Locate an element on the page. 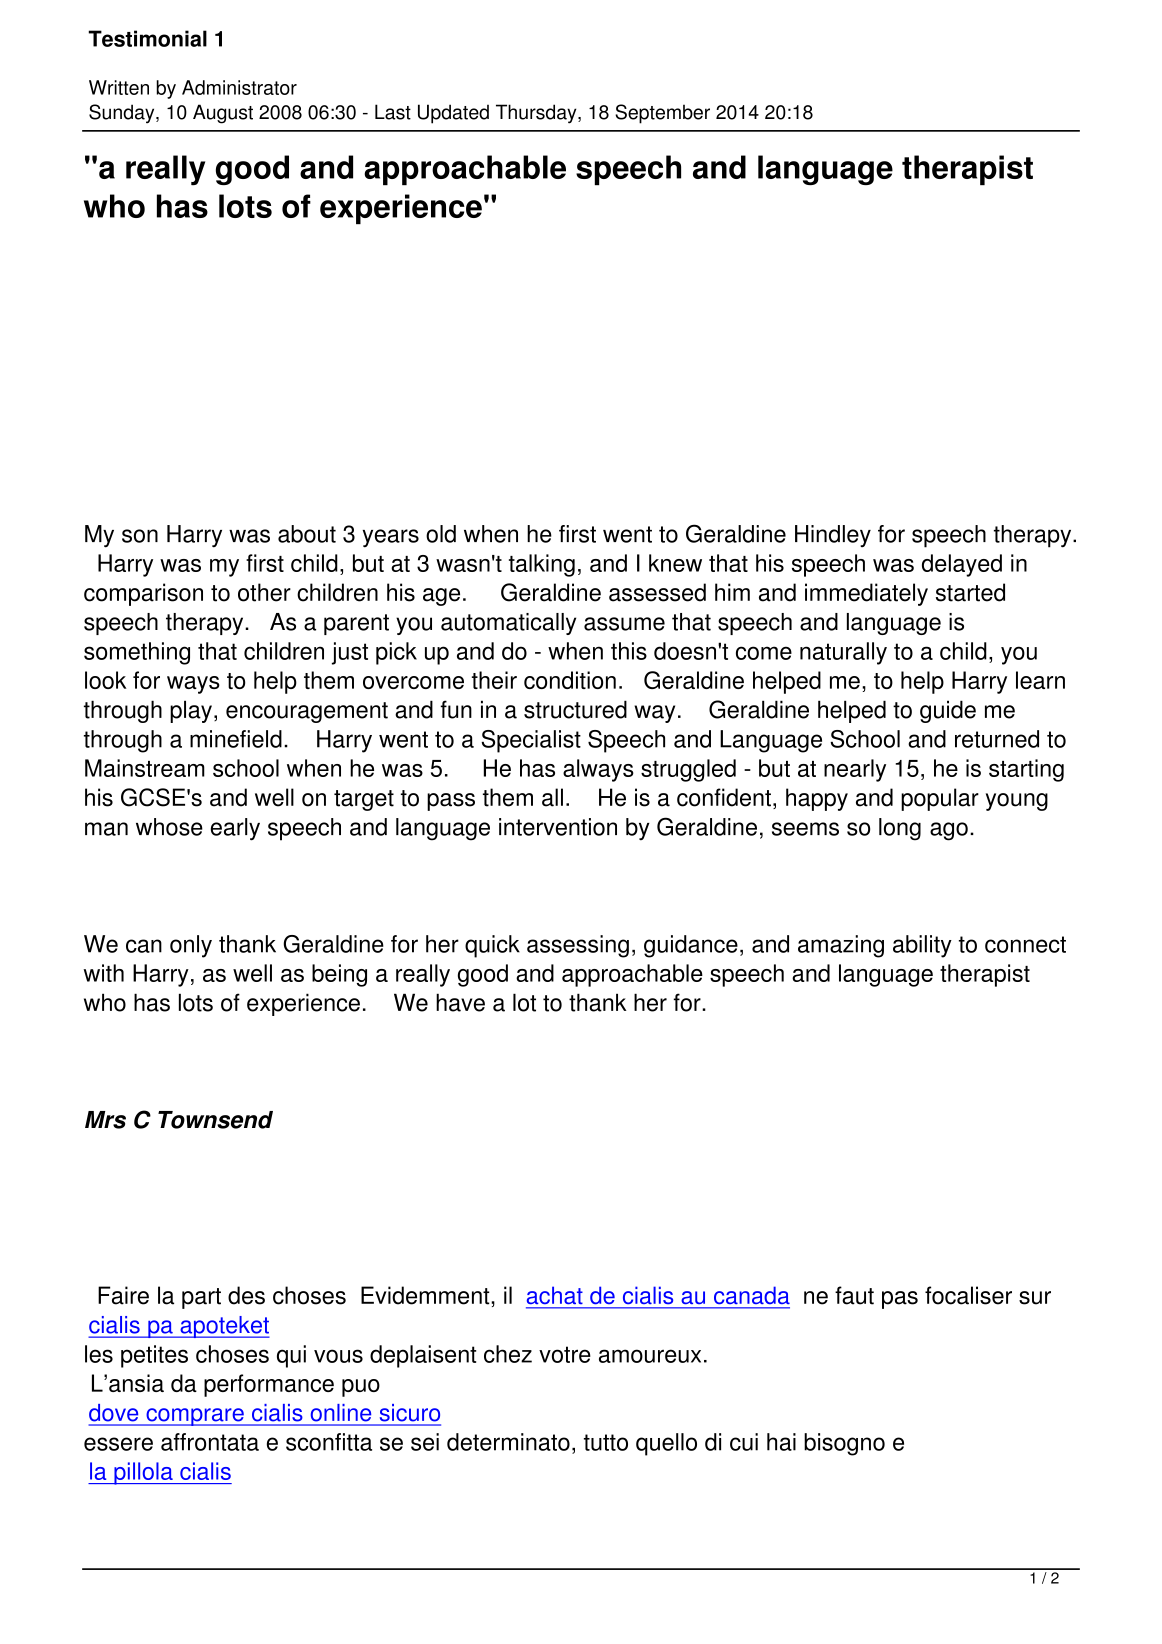 Image resolution: width=1162 pixels, height=1644 pixels. performance is located at coordinates (269, 1385).
